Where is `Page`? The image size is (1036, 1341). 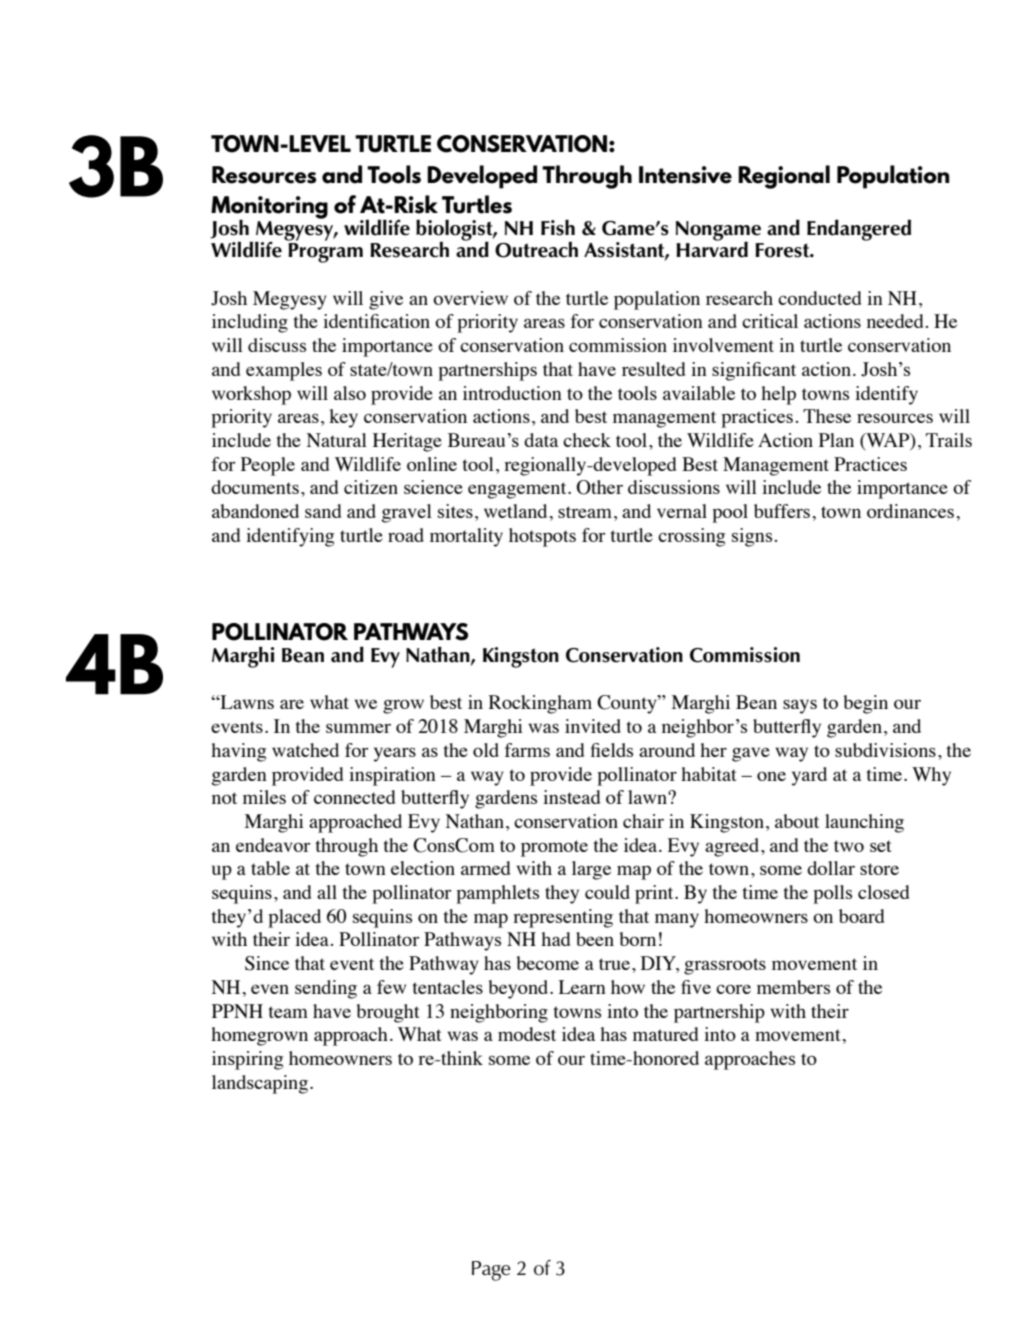 Page is located at coordinates (491, 1271).
